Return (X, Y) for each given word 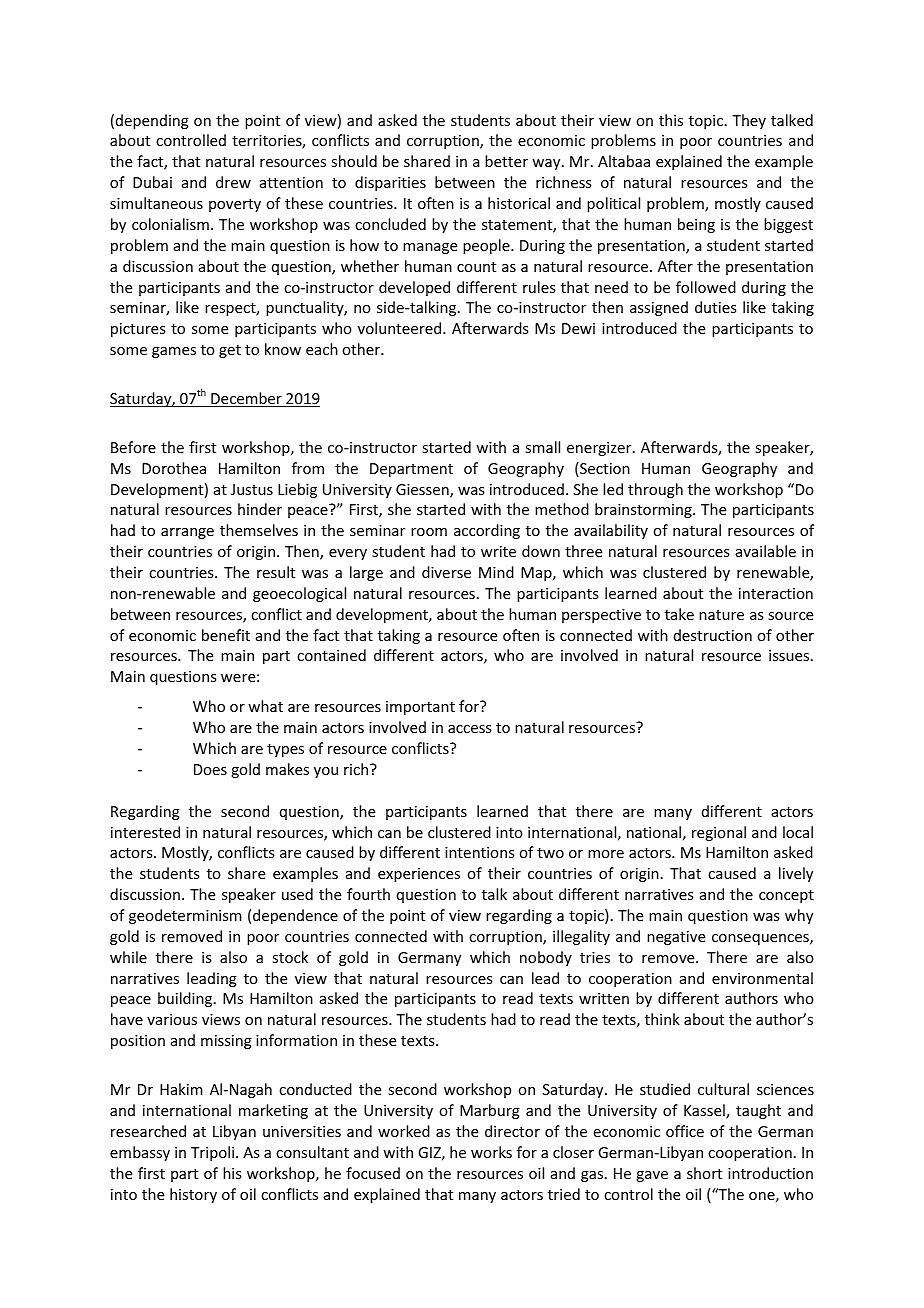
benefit (226, 635)
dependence (295, 916)
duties (715, 307)
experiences (419, 875)
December (246, 399)
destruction (713, 635)
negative (676, 938)
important (420, 708)
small (542, 447)
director (512, 1131)
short (704, 1173)
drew (233, 182)
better (506, 161)
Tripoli (214, 1153)
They (749, 121)
